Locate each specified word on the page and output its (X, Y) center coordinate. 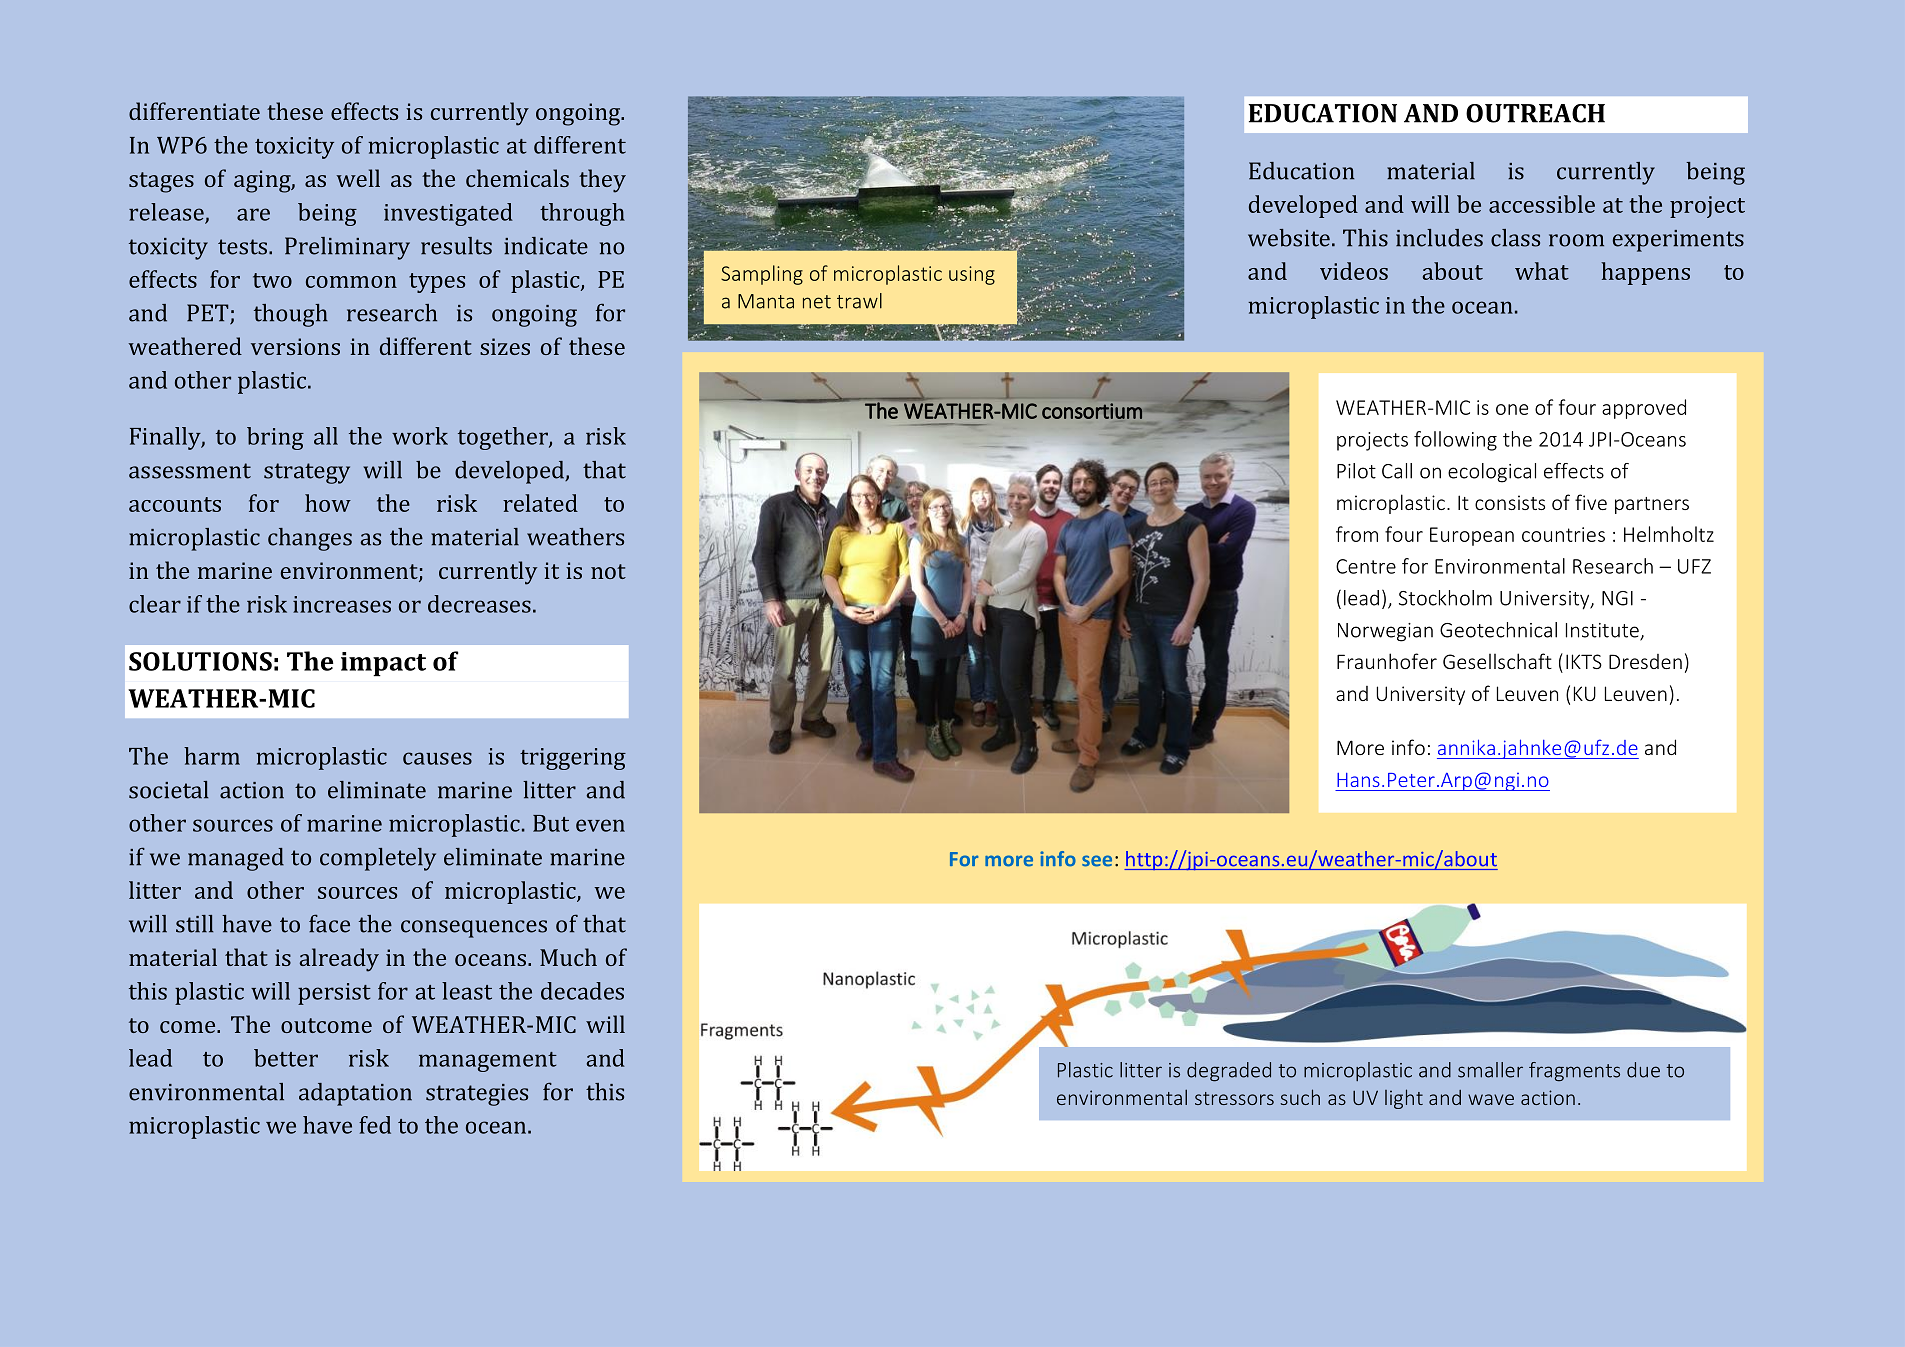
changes (310, 539)
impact (383, 664)
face (329, 923)
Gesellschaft (1497, 661)
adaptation (355, 1094)
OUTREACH (1535, 113)
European (1472, 536)
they (602, 181)
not (608, 571)
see (1097, 861)
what (1542, 271)
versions (295, 346)
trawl (859, 301)
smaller (1490, 1070)
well (358, 178)
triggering (573, 759)
